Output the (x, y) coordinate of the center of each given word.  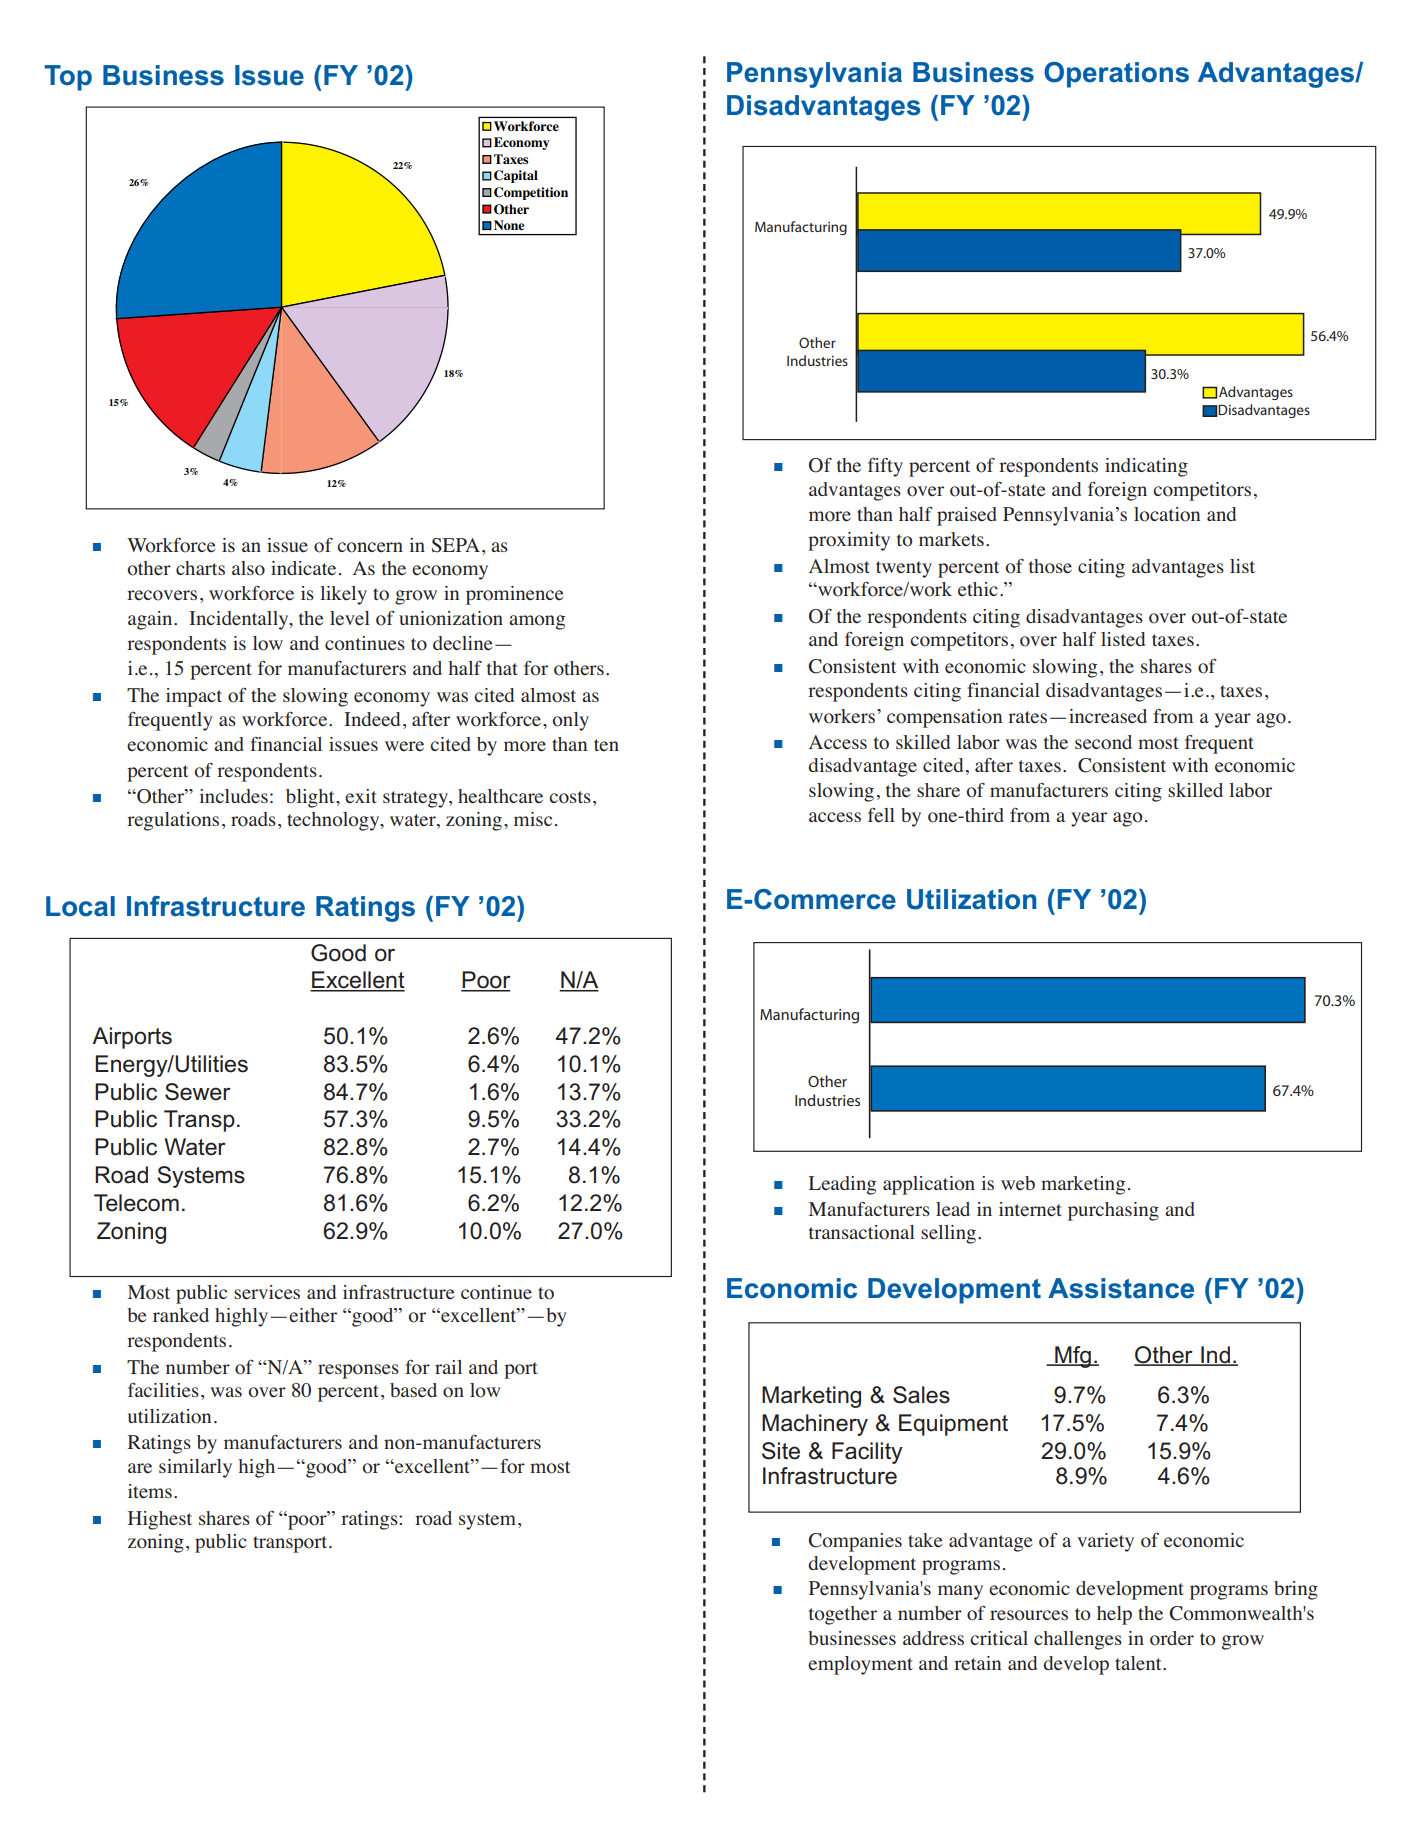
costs (570, 797)
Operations (1116, 75)
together (843, 1615)
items (150, 1491)
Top (68, 78)
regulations (173, 821)
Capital (516, 176)
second (1103, 742)
